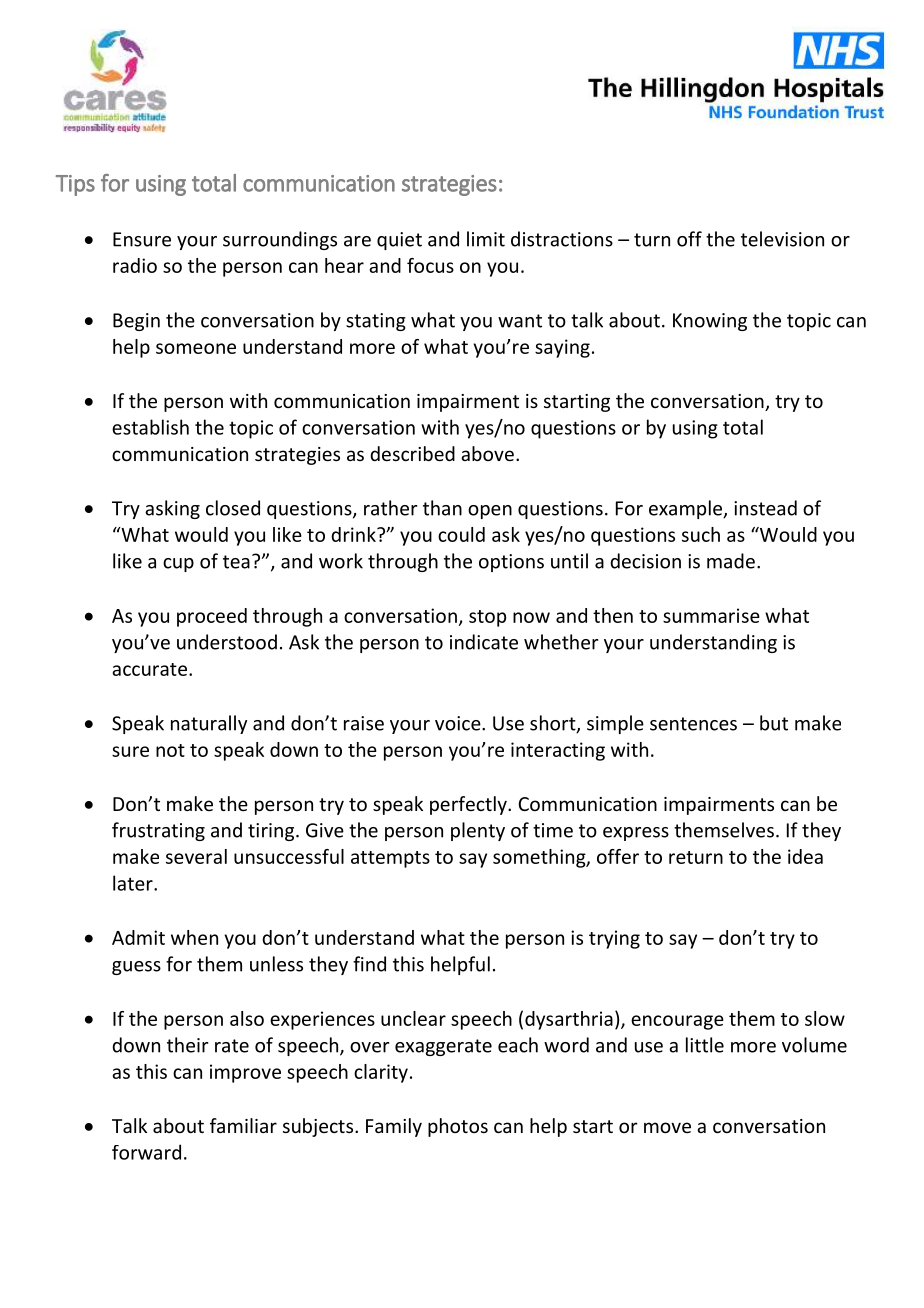 The width and height of the image is (924, 1308). What do you see at coordinates (486, 239) in the image?
I see `limit` at bounding box center [486, 239].
